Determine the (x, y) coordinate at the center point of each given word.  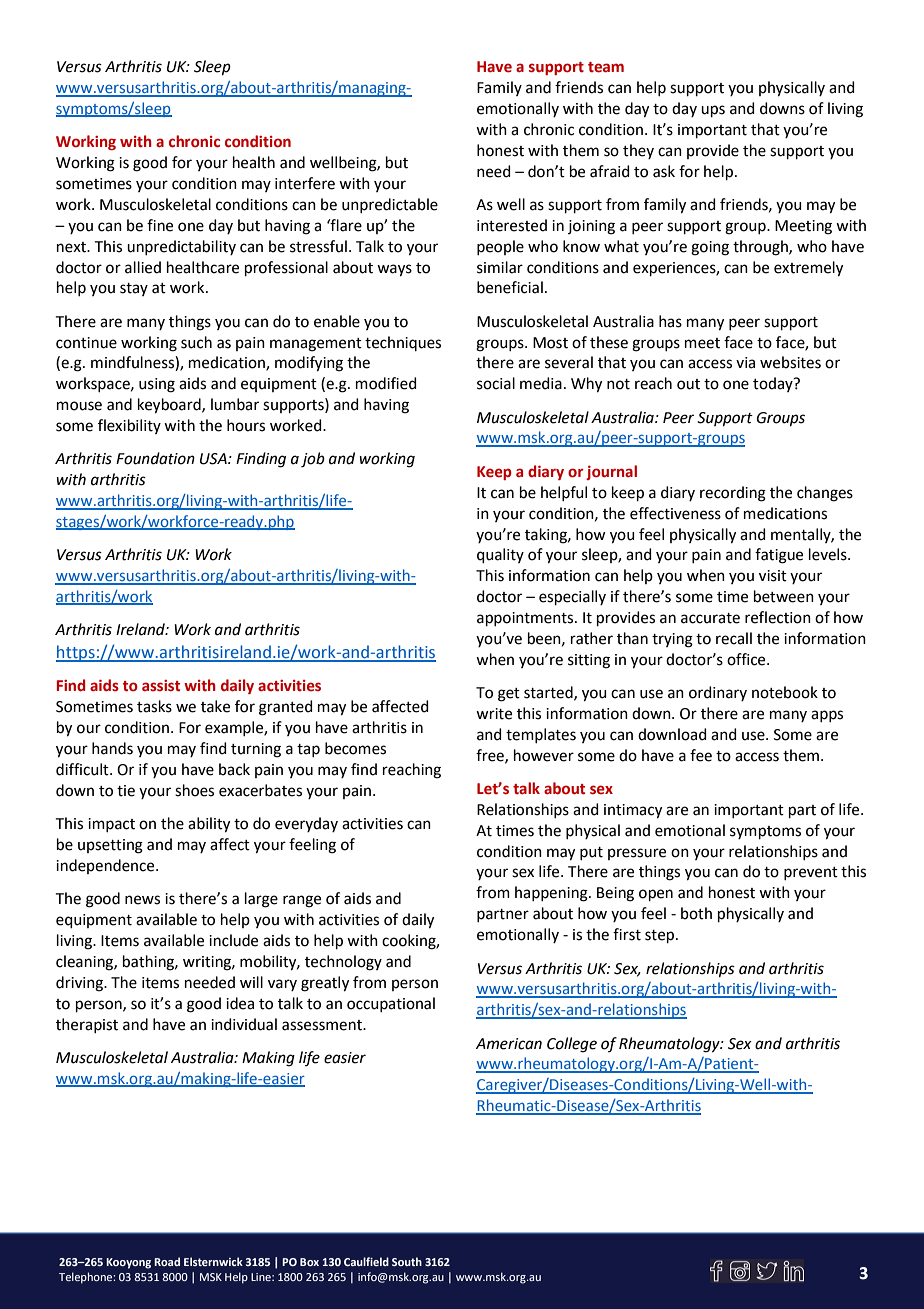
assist (161, 686)
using (157, 385)
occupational (391, 1004)
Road (167, 1261)
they (638, 151)
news (142, 900)
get (509, 695)
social (496, 383)
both (696, 913)
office (747, 659)
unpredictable (390, 205)
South (407, 1261)
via (745, 363)
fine (160, 225)
